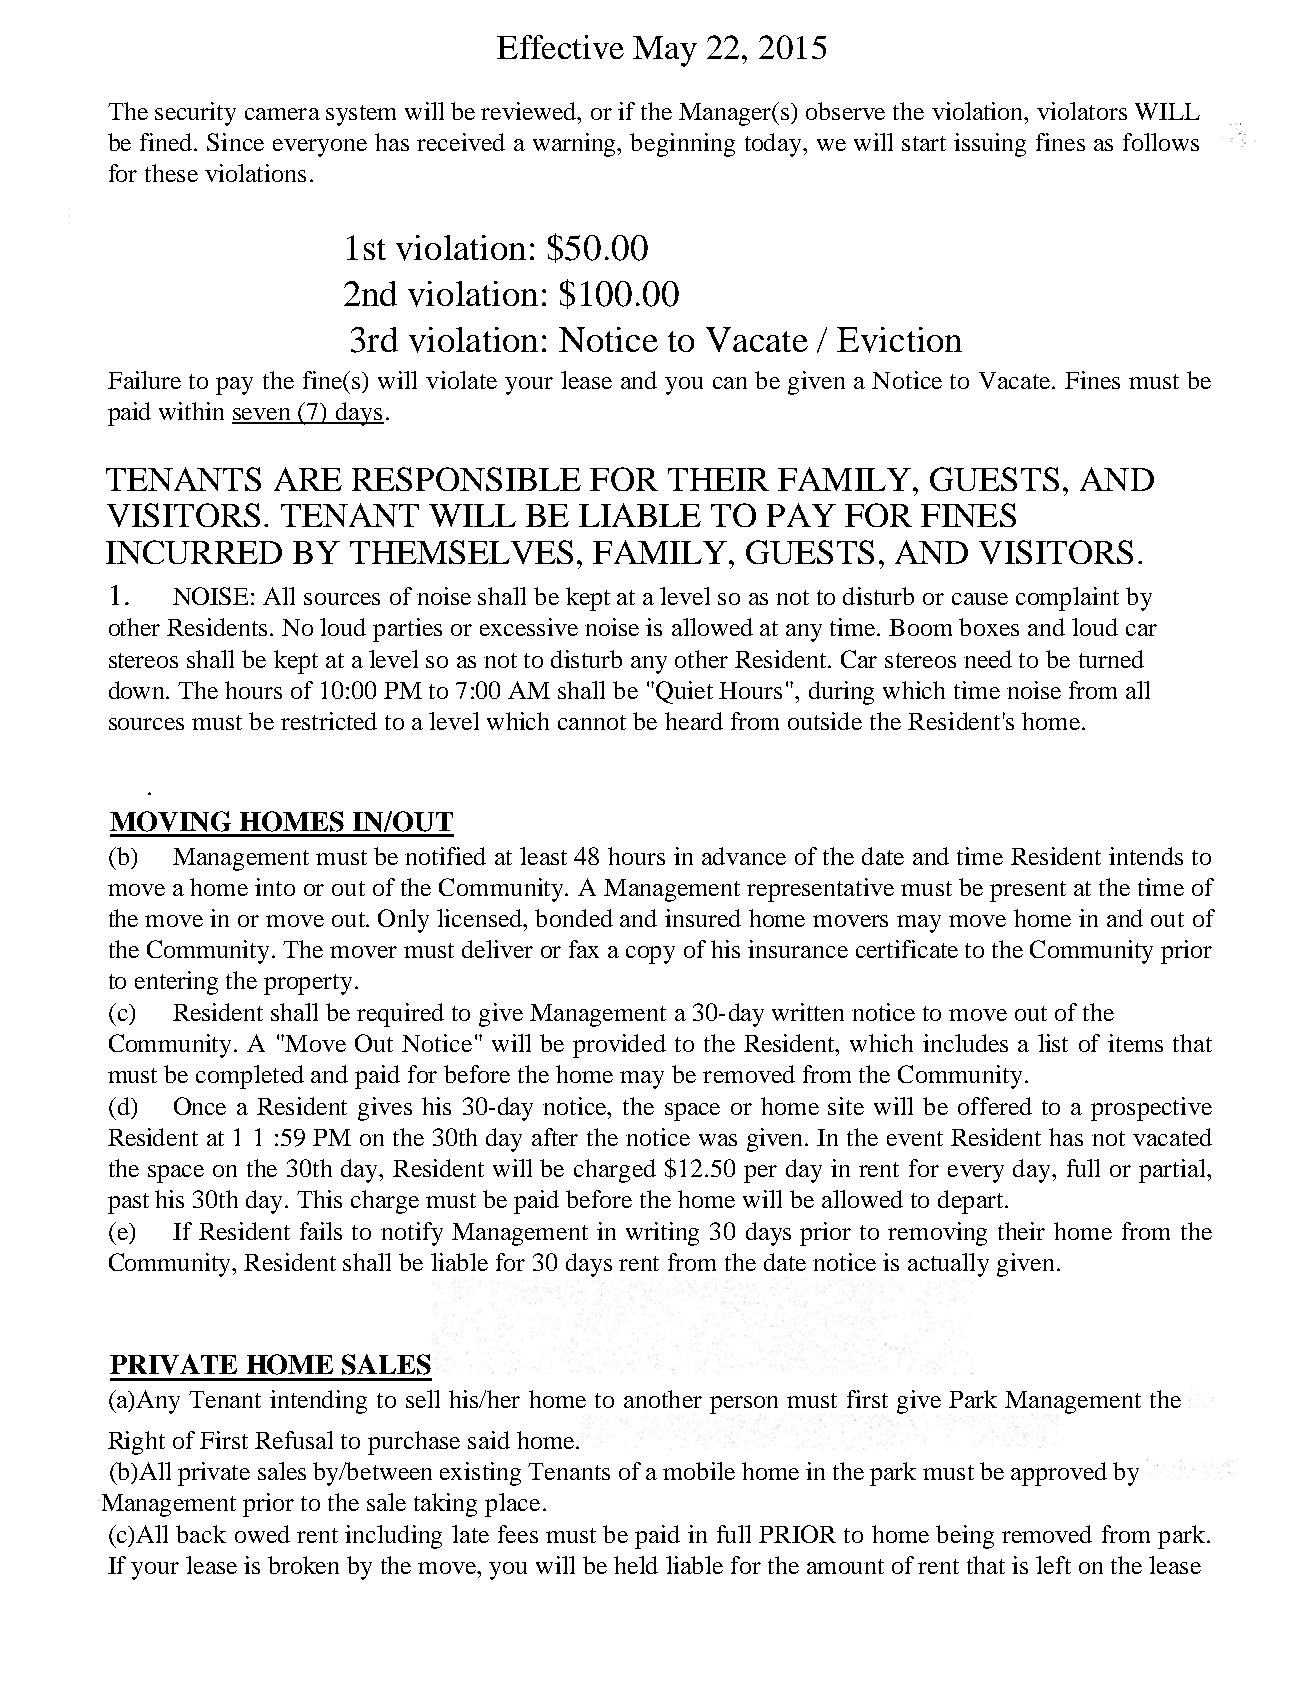 Image resolution: width=1298 pixels, height=1691 pixels. I want to click on intends, so click(1146, 856).
